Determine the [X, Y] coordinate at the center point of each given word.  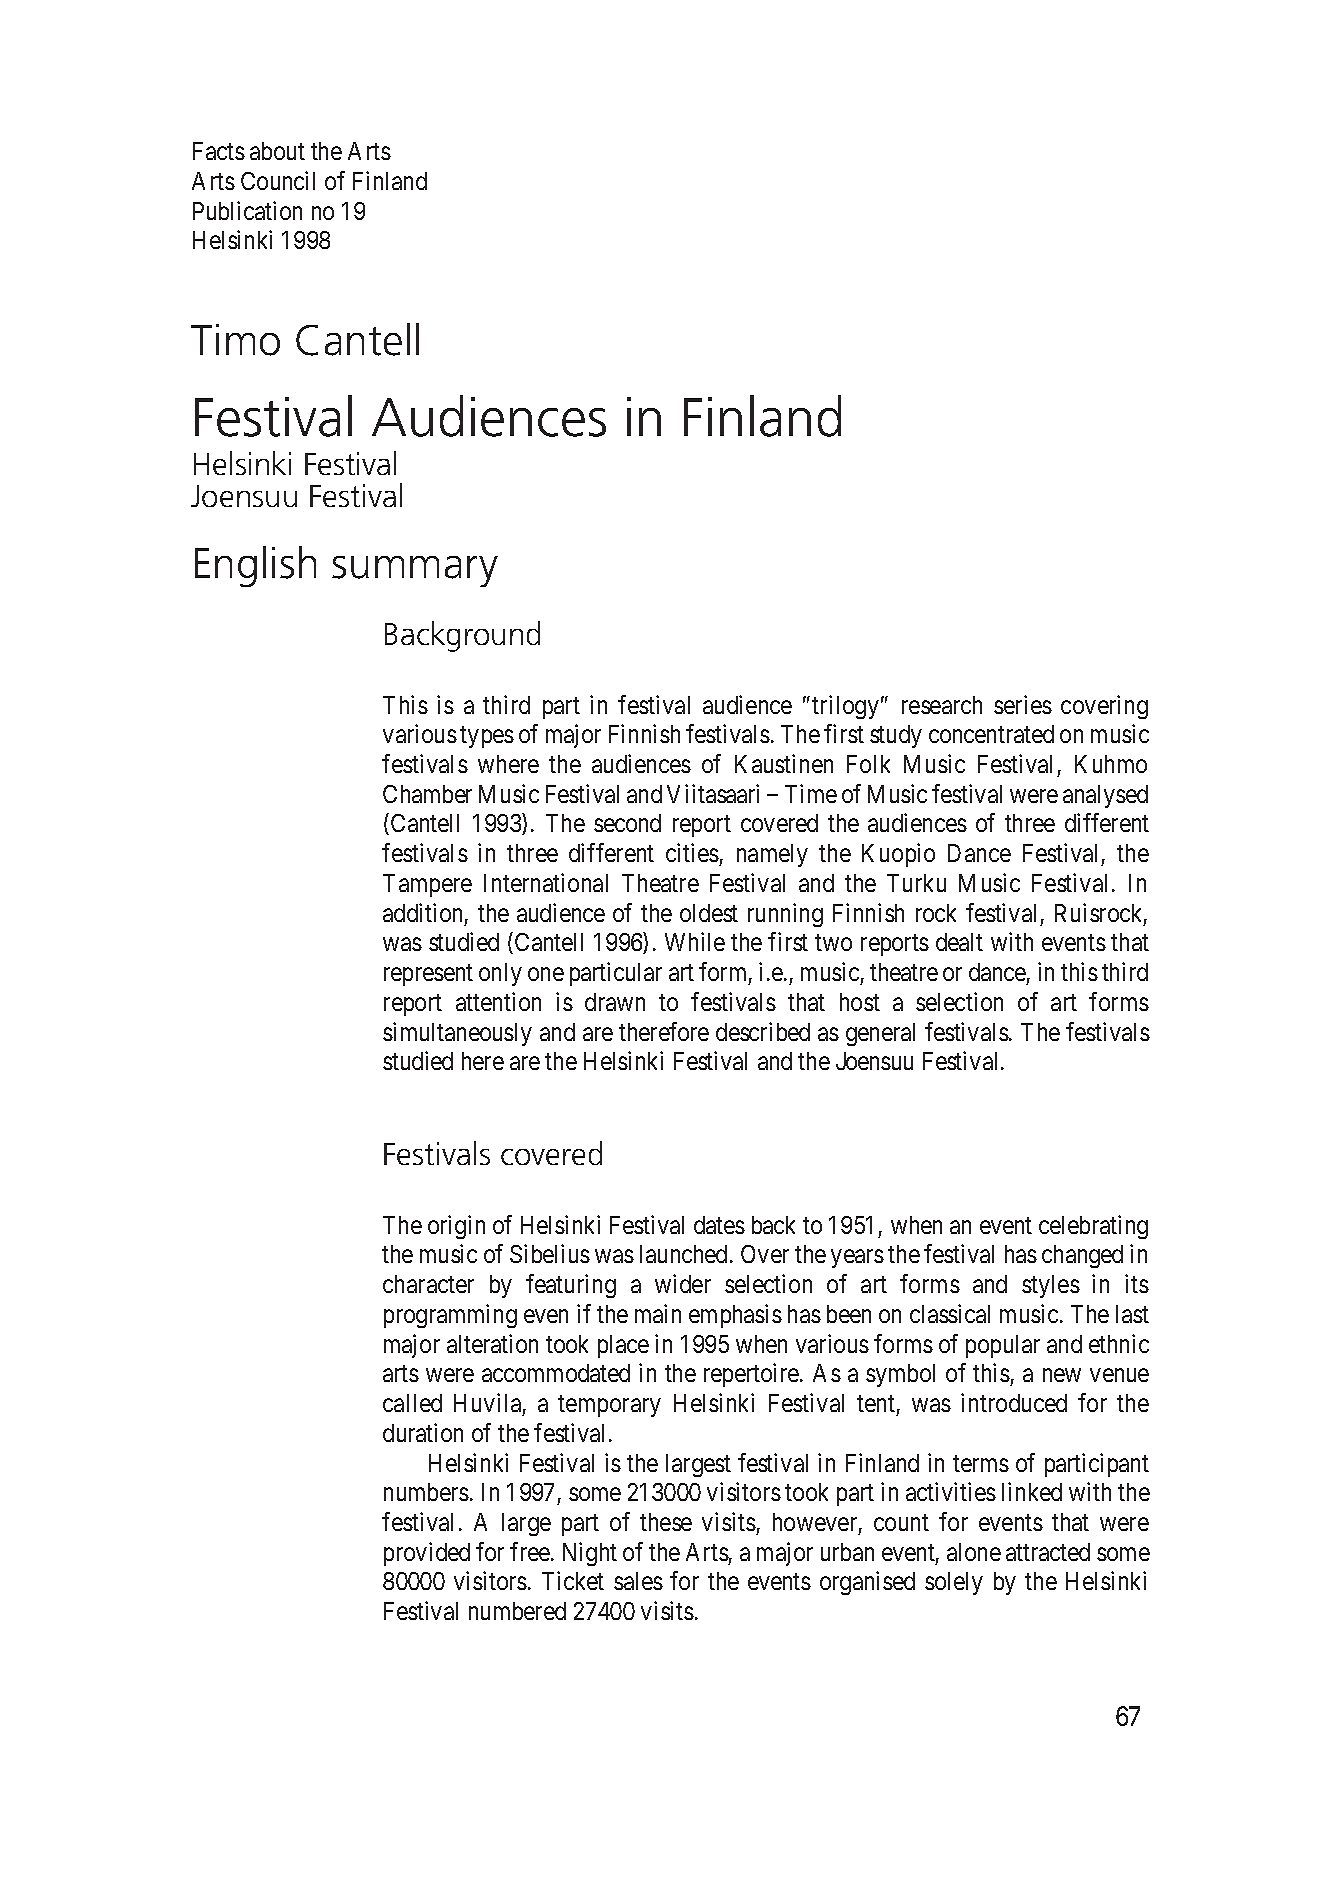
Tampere [427, 885]
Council [278, 180]
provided [427, 1554]
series [1023, 704]
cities [692, 852]
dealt [959, 942]
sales [638, 1581]
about [277, 151]
